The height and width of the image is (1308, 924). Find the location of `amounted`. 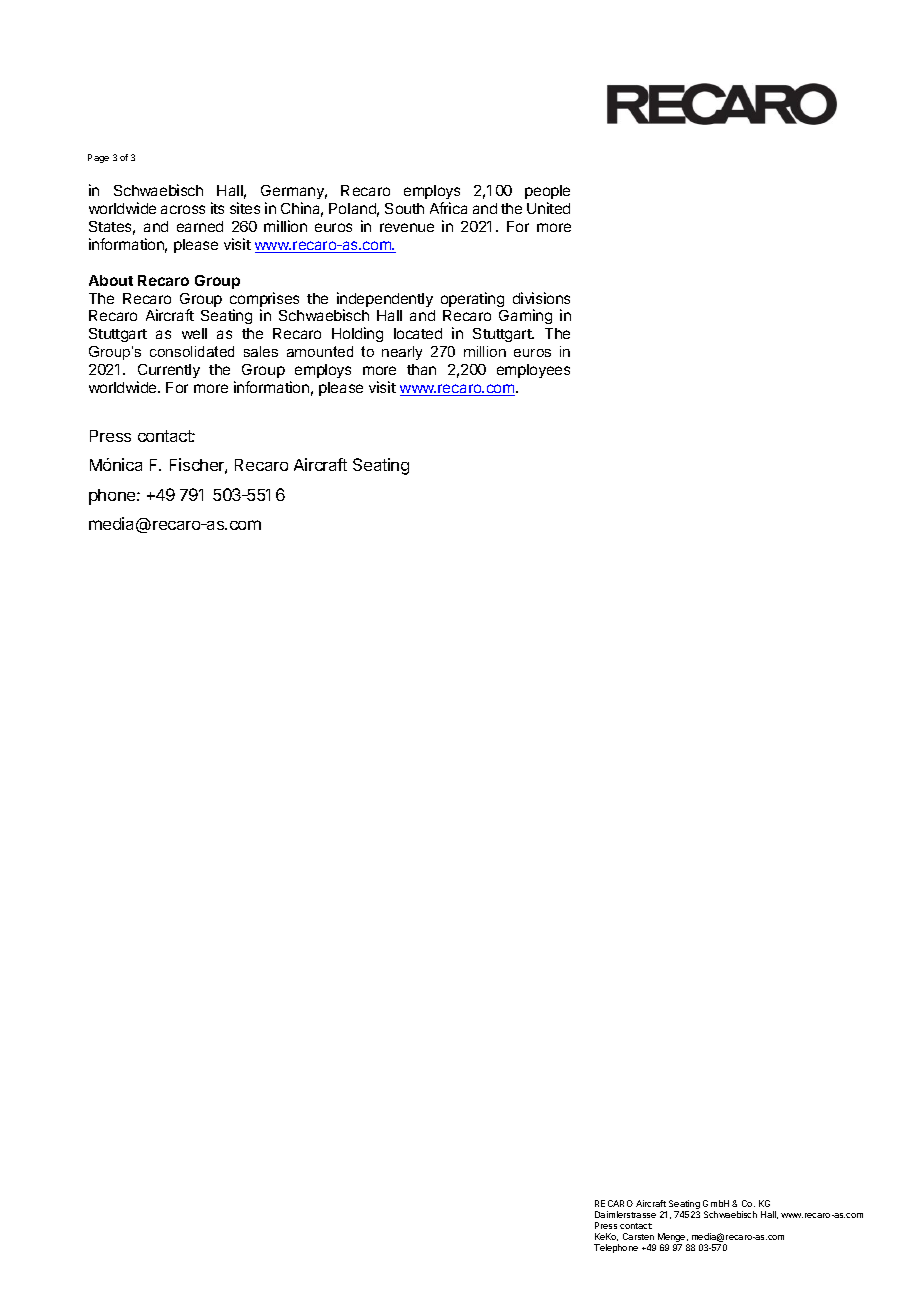

amounted is located at coordinates (320, 351).
